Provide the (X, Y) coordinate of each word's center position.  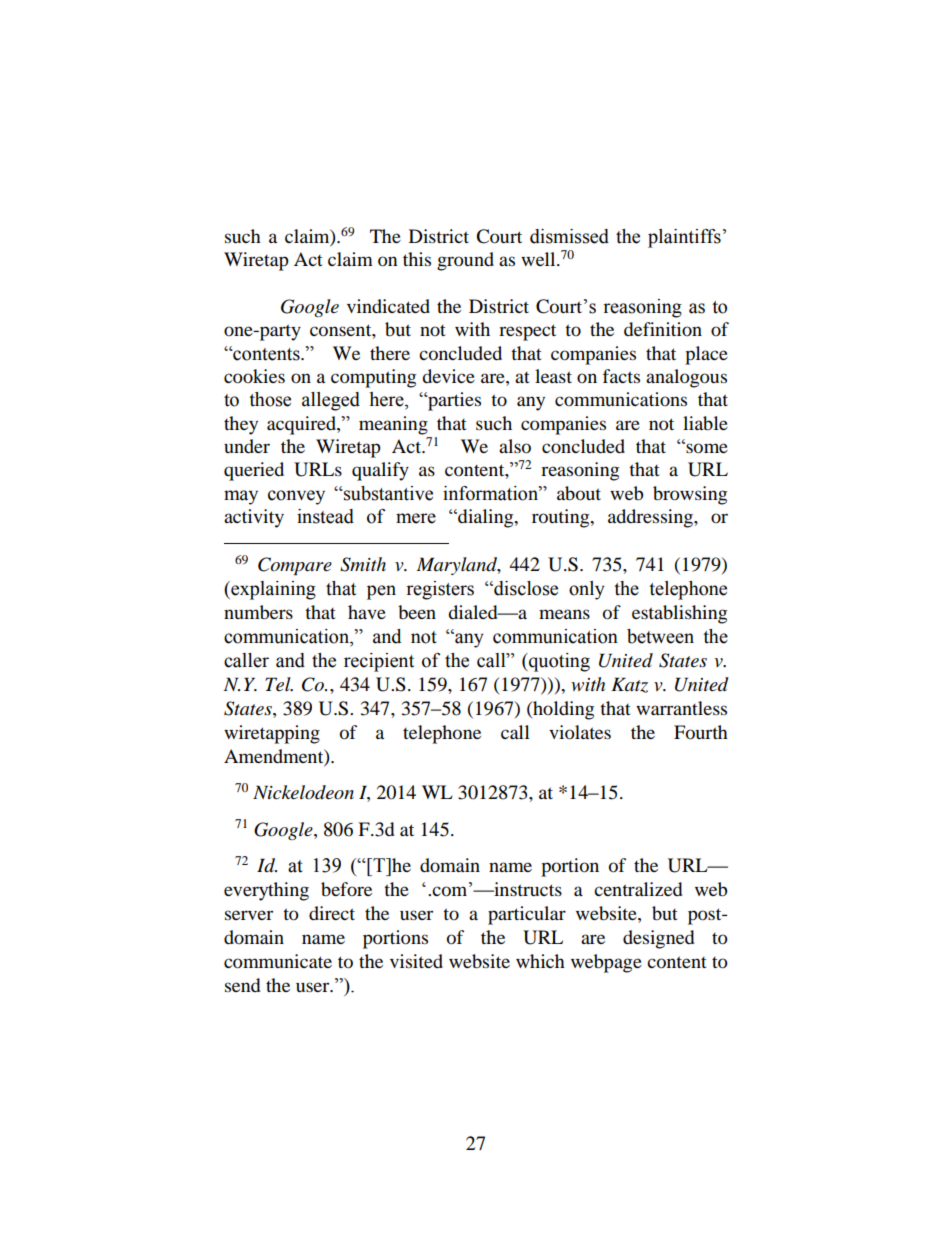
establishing (679, 614)
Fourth (701, 732)
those (270, 399)
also (515, 446)
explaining (272, 590)
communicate (278, 961)
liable (705, 423)
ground (465, 261)
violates (580, 732)
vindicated (388, 306)
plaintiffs (684, 238)
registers (440, 590)
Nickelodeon (303, 792)
